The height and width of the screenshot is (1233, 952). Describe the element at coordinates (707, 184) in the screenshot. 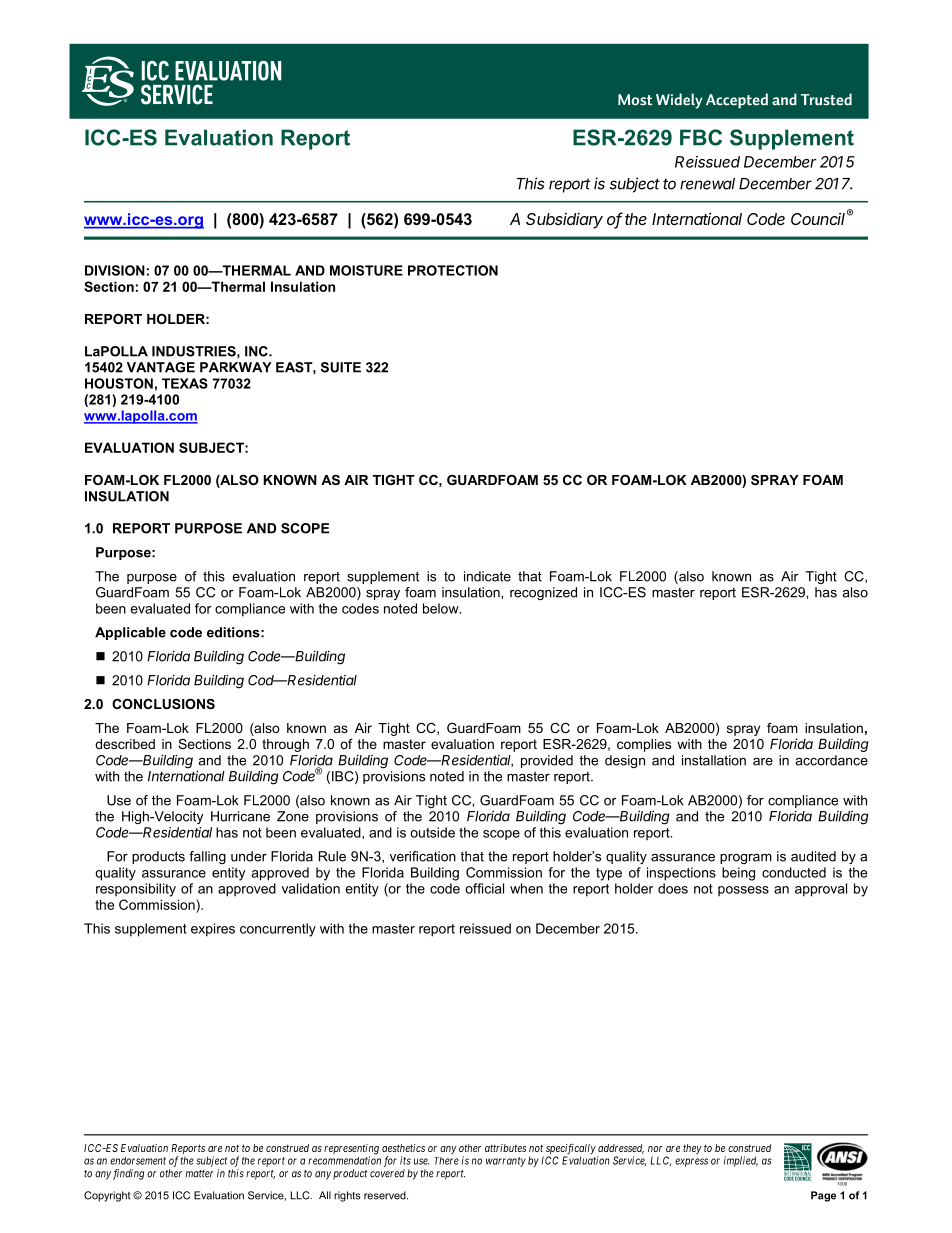

I see `renewal` at that location.
